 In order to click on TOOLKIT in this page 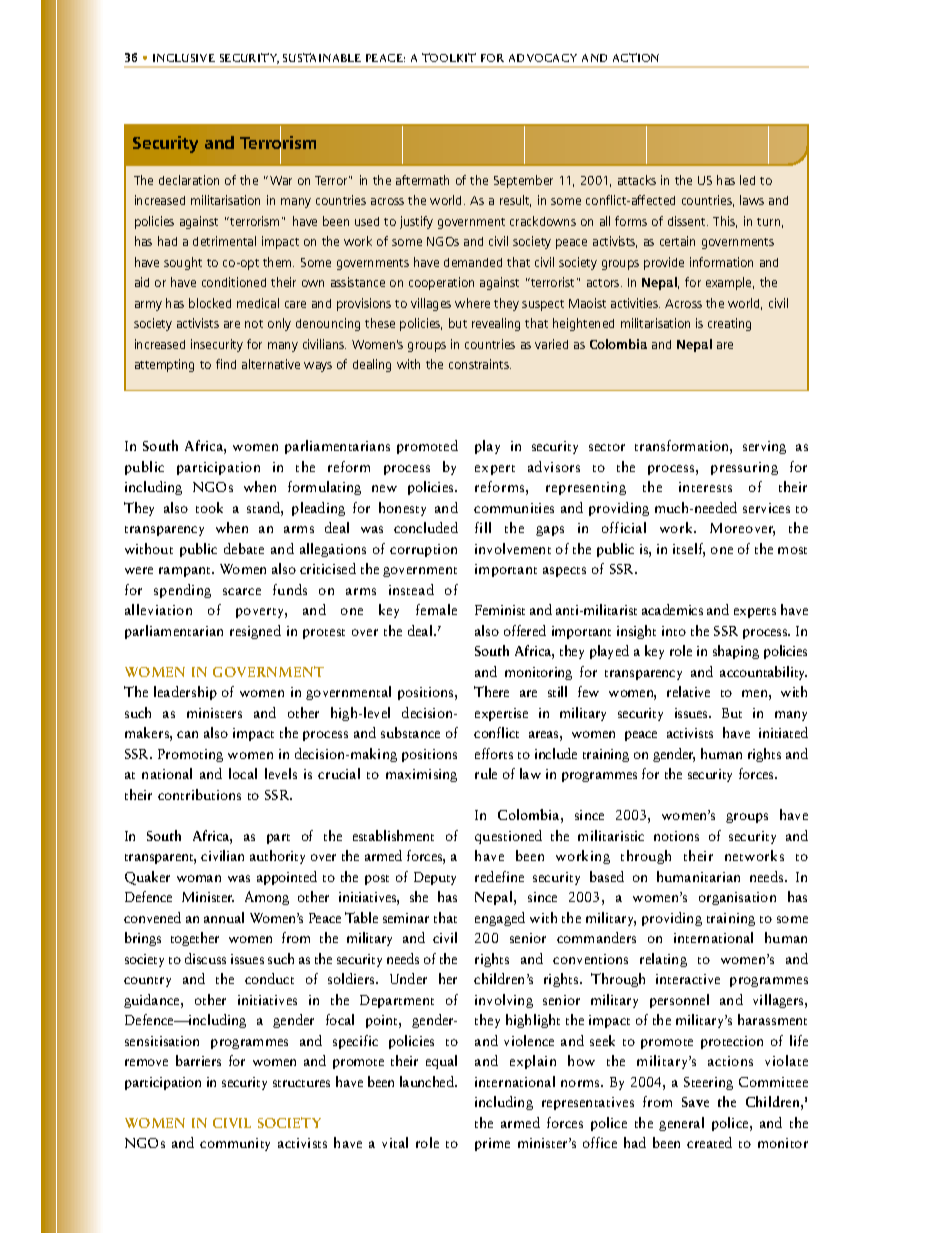, I will do `click(449, 57)`.
